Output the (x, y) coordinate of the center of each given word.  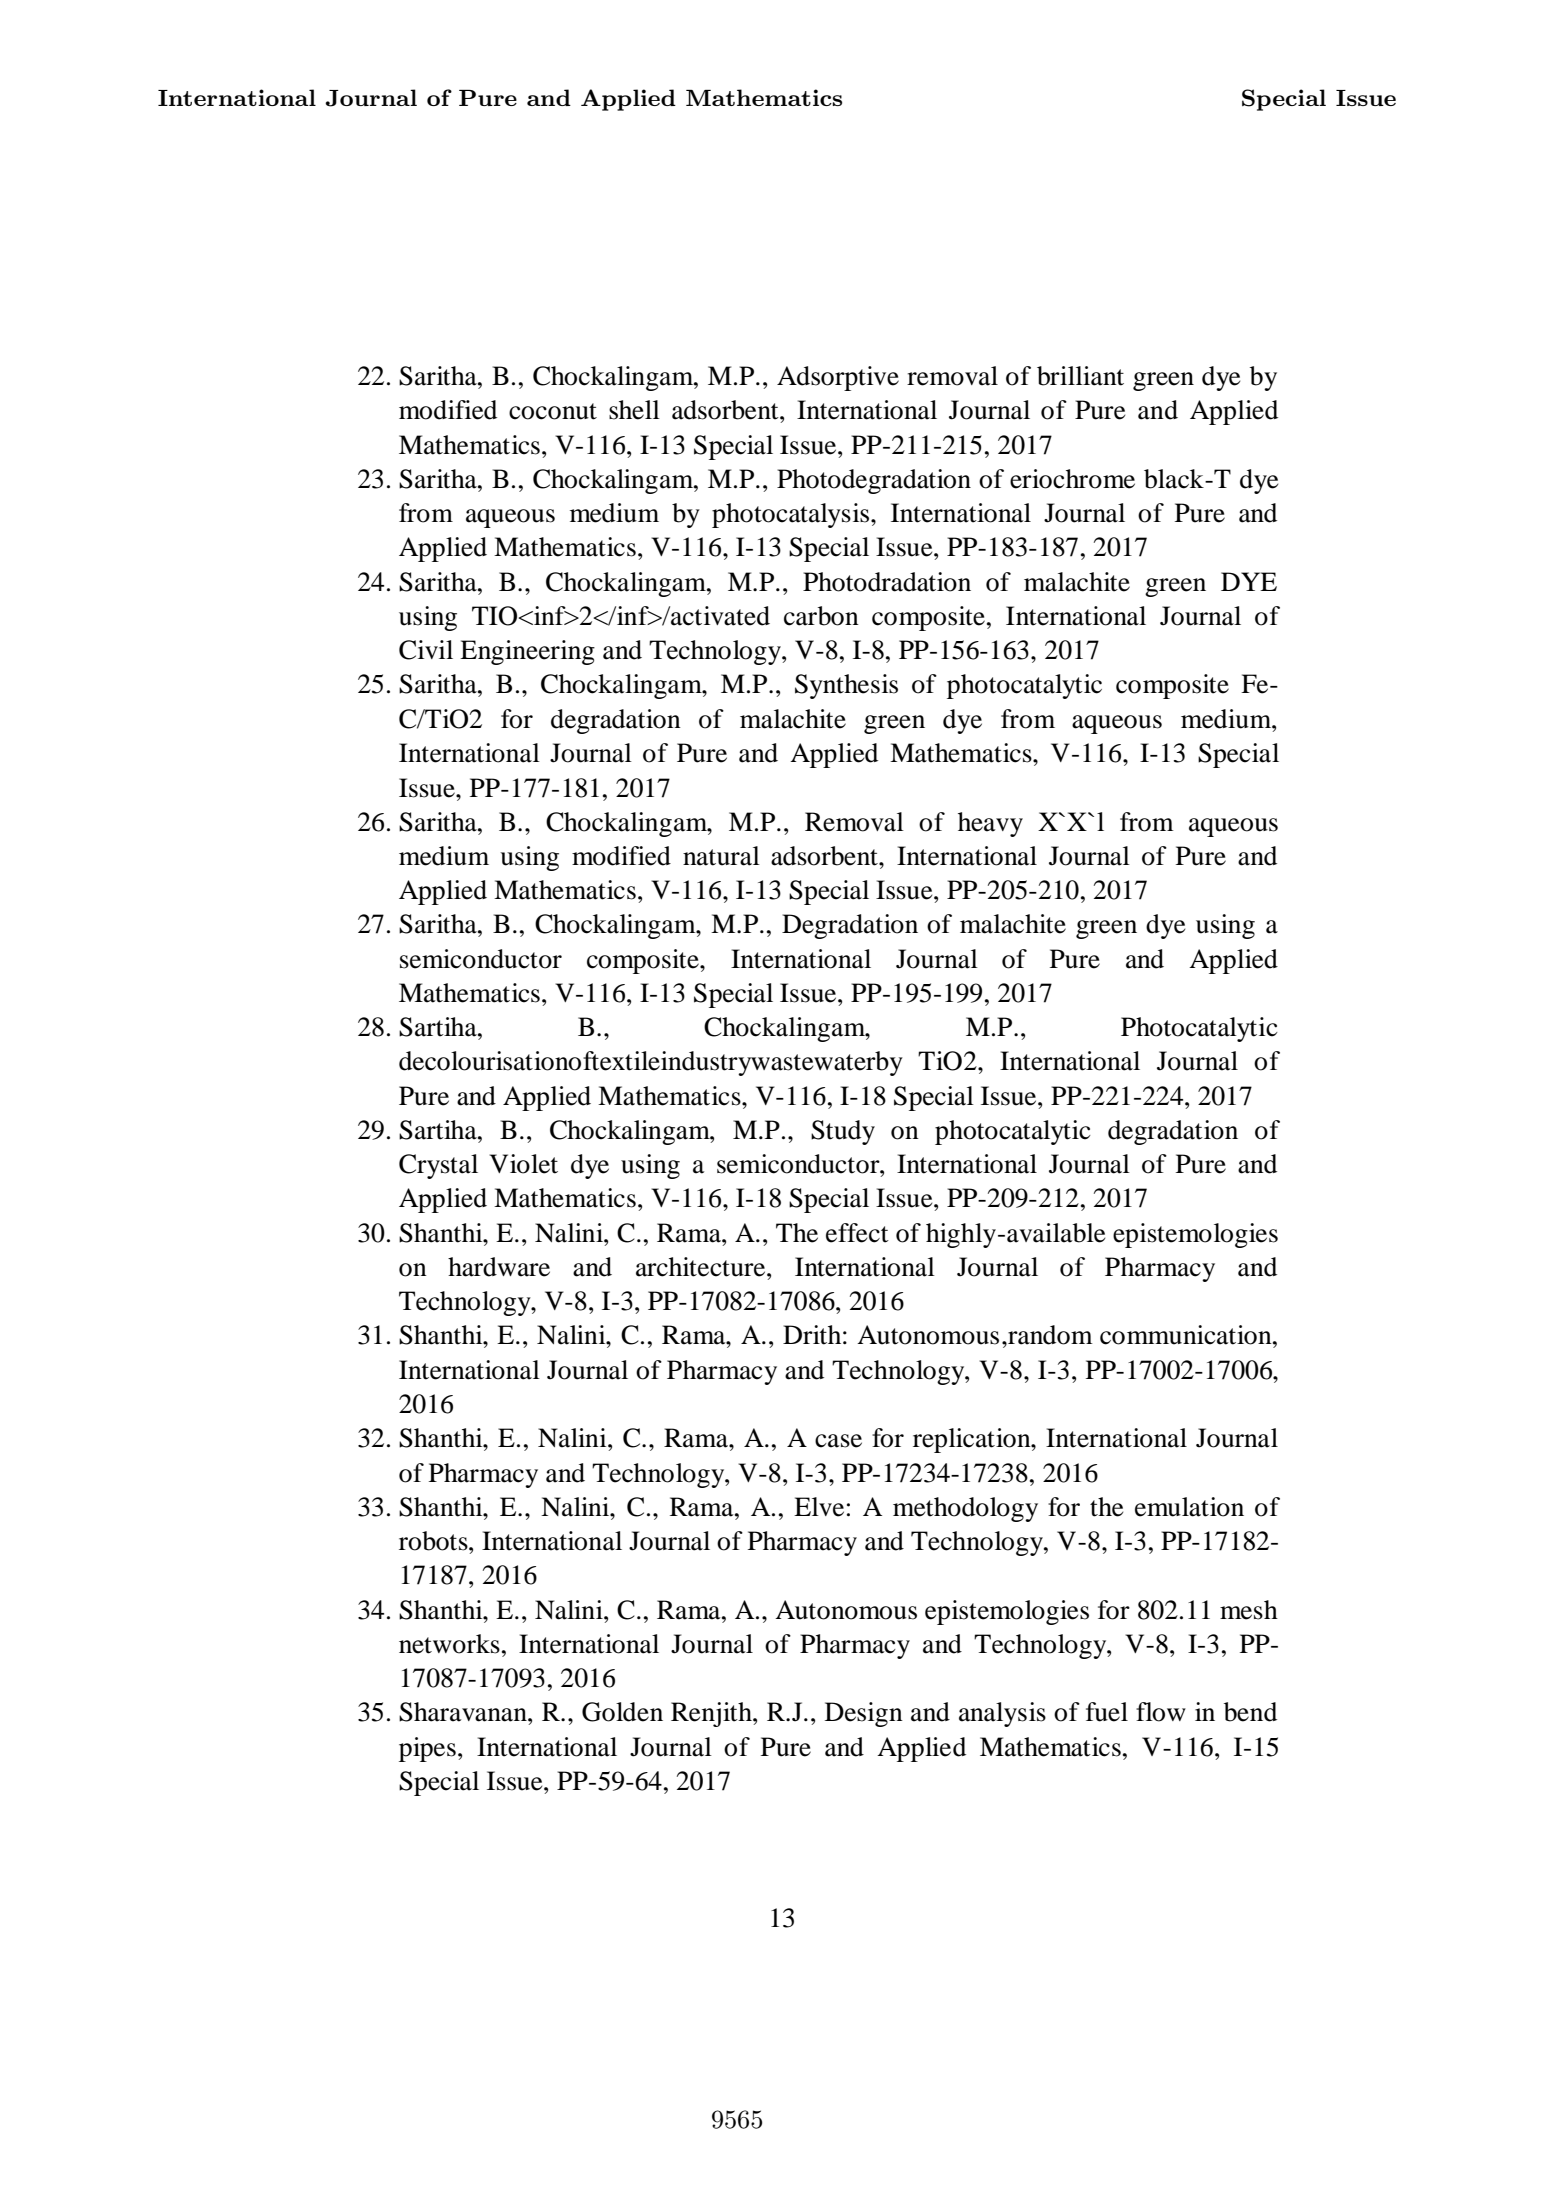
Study (843, 1132)
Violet (523, 1164)
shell (634, 410)
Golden (622, 1712)
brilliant (1080, 376)
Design (864, 1714)
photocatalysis (792, 515)
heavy (990, 824)
